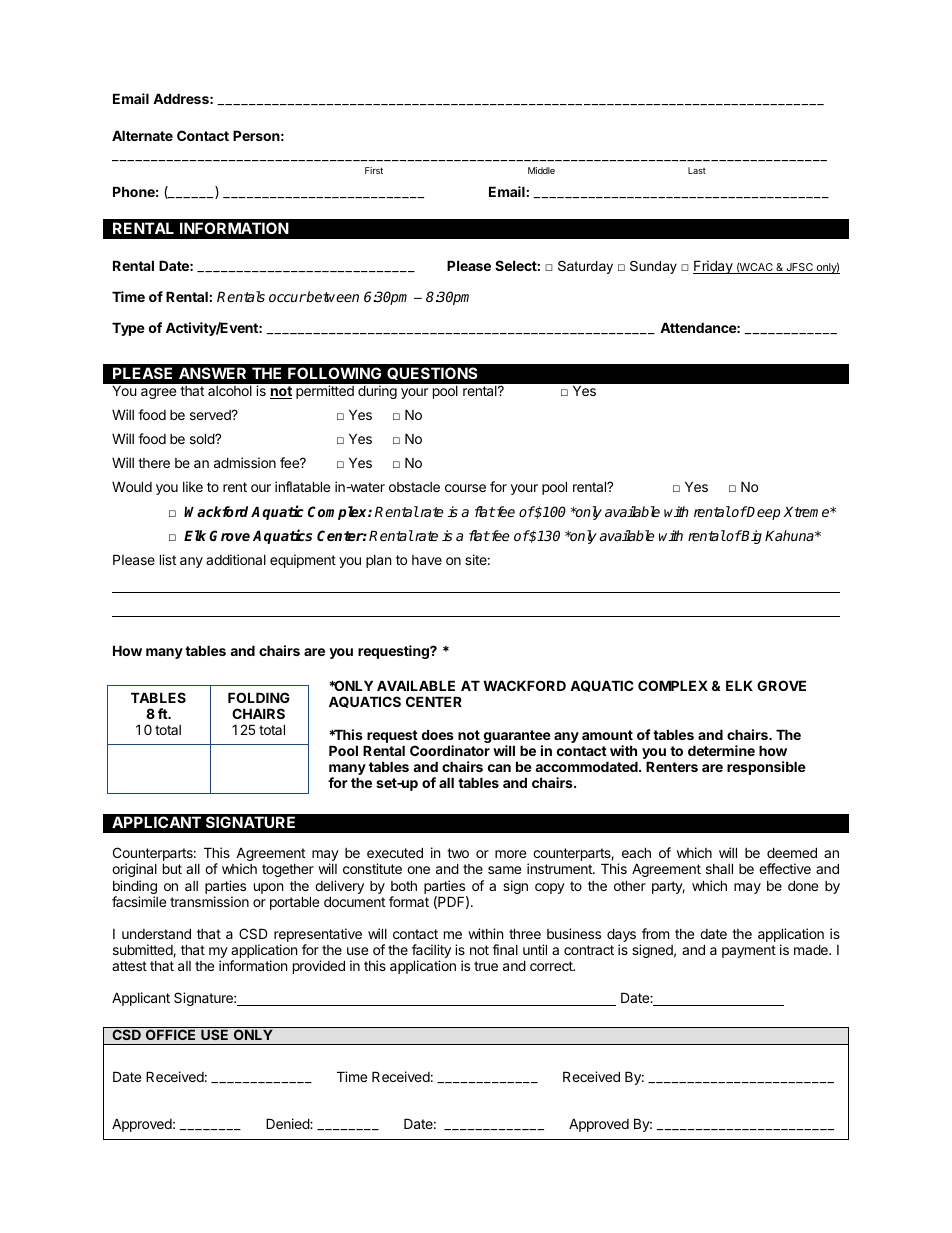 This document has width=952, height=1233. I want to click on payment, so click(749, 951).
